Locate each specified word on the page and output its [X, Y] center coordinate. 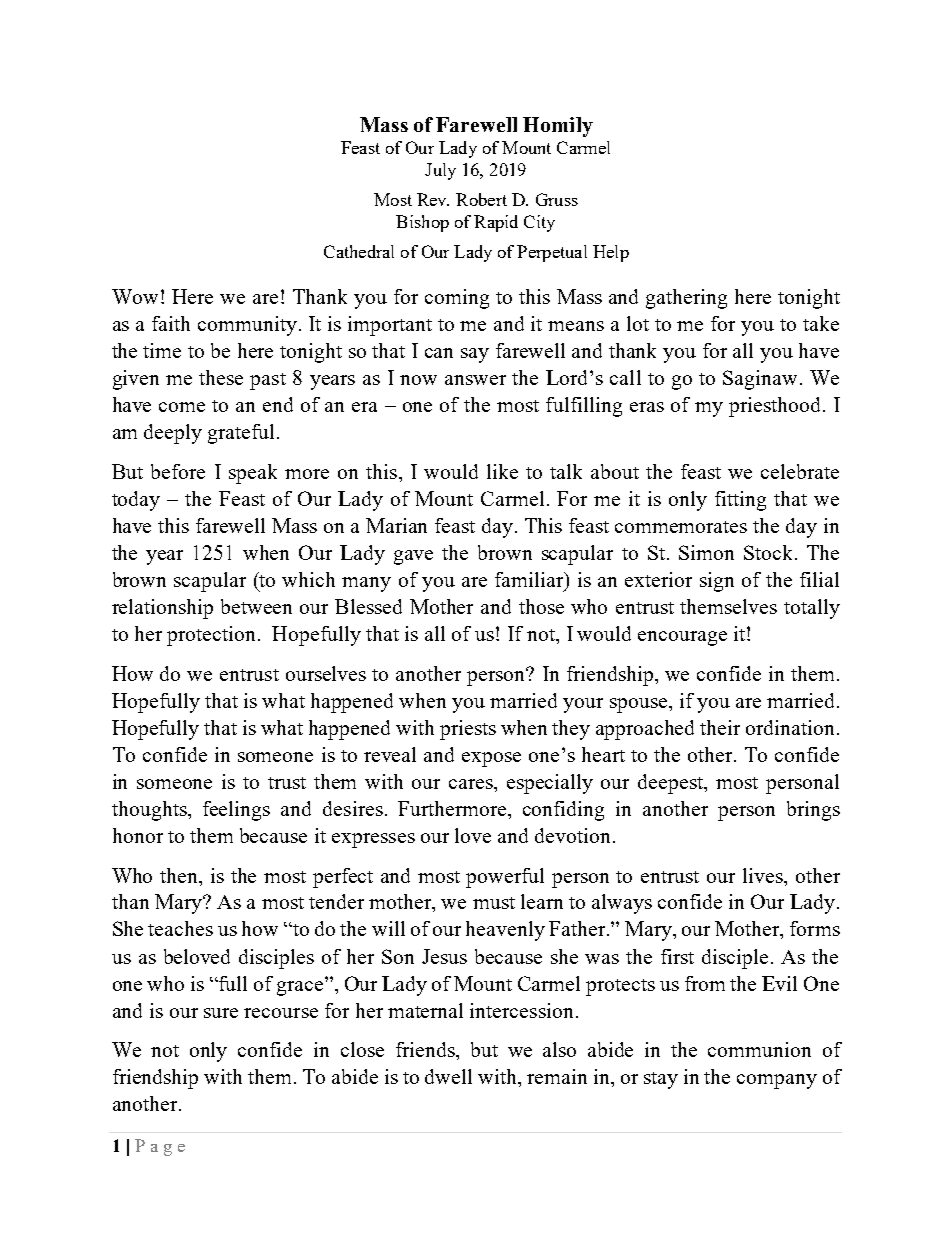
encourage [682, 638]
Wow [135, 296]
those [541, 606]
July [440, 171]
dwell [448, 1076]
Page [160, 1147]
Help [611, 253]
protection [211, 636]
